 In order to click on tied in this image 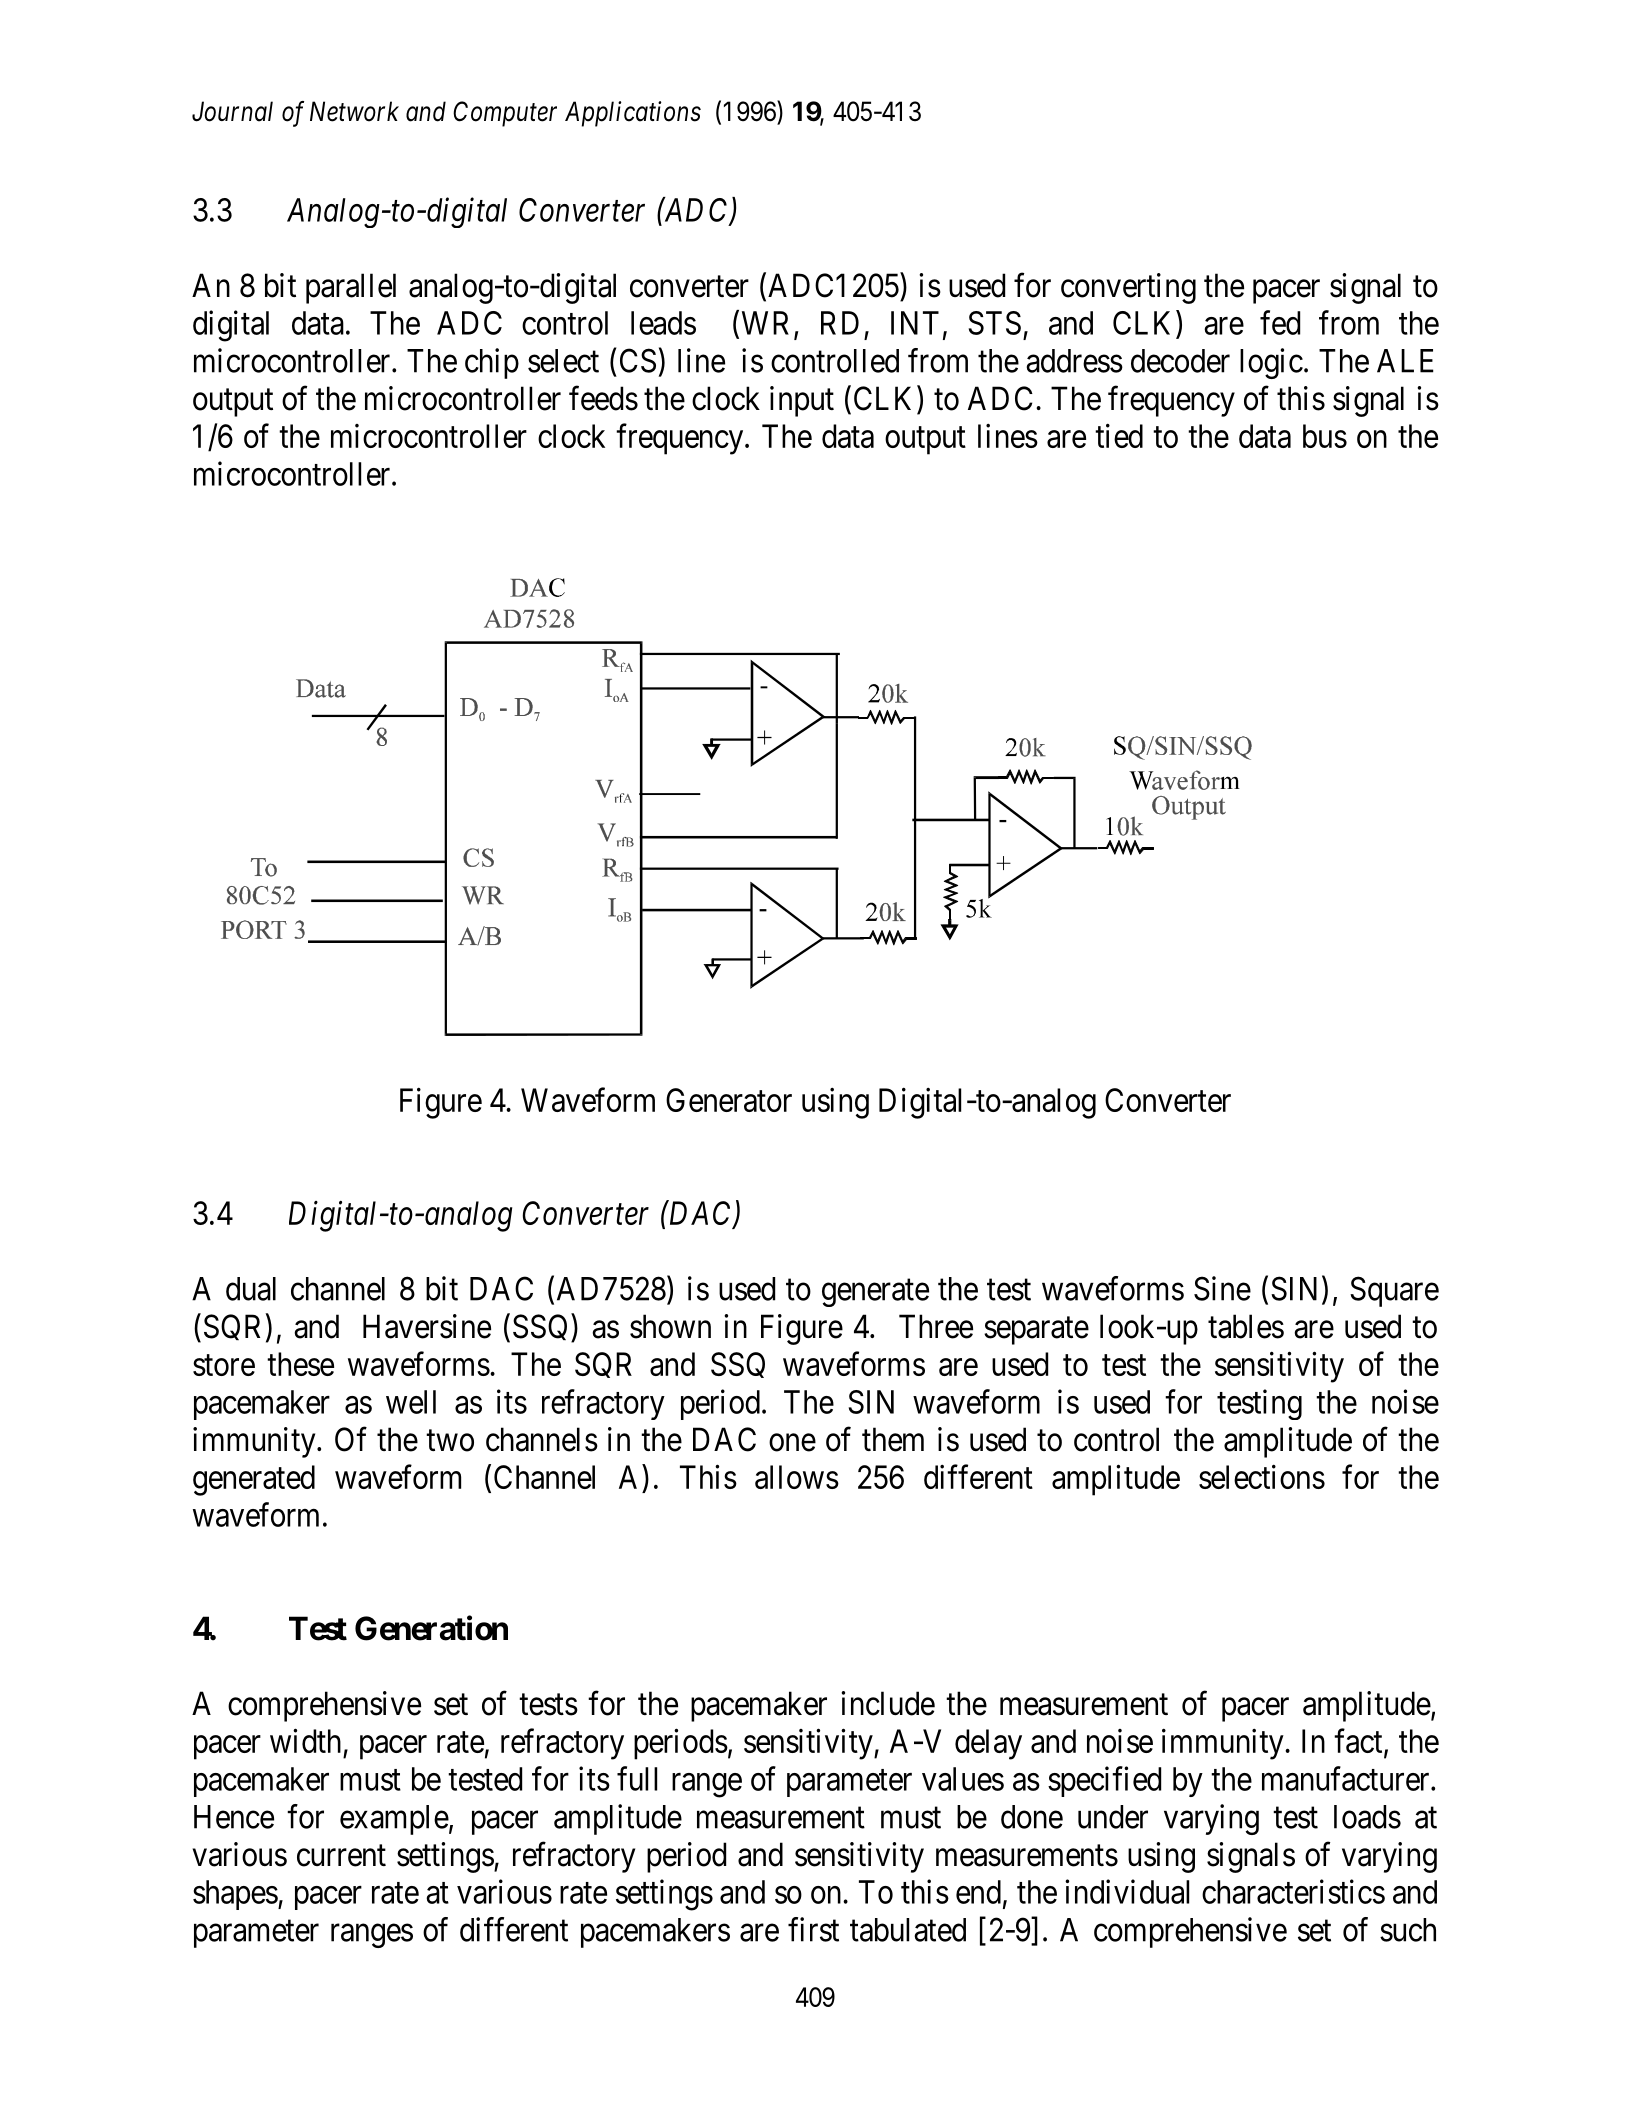, I will do `click(1119, 435)`.
